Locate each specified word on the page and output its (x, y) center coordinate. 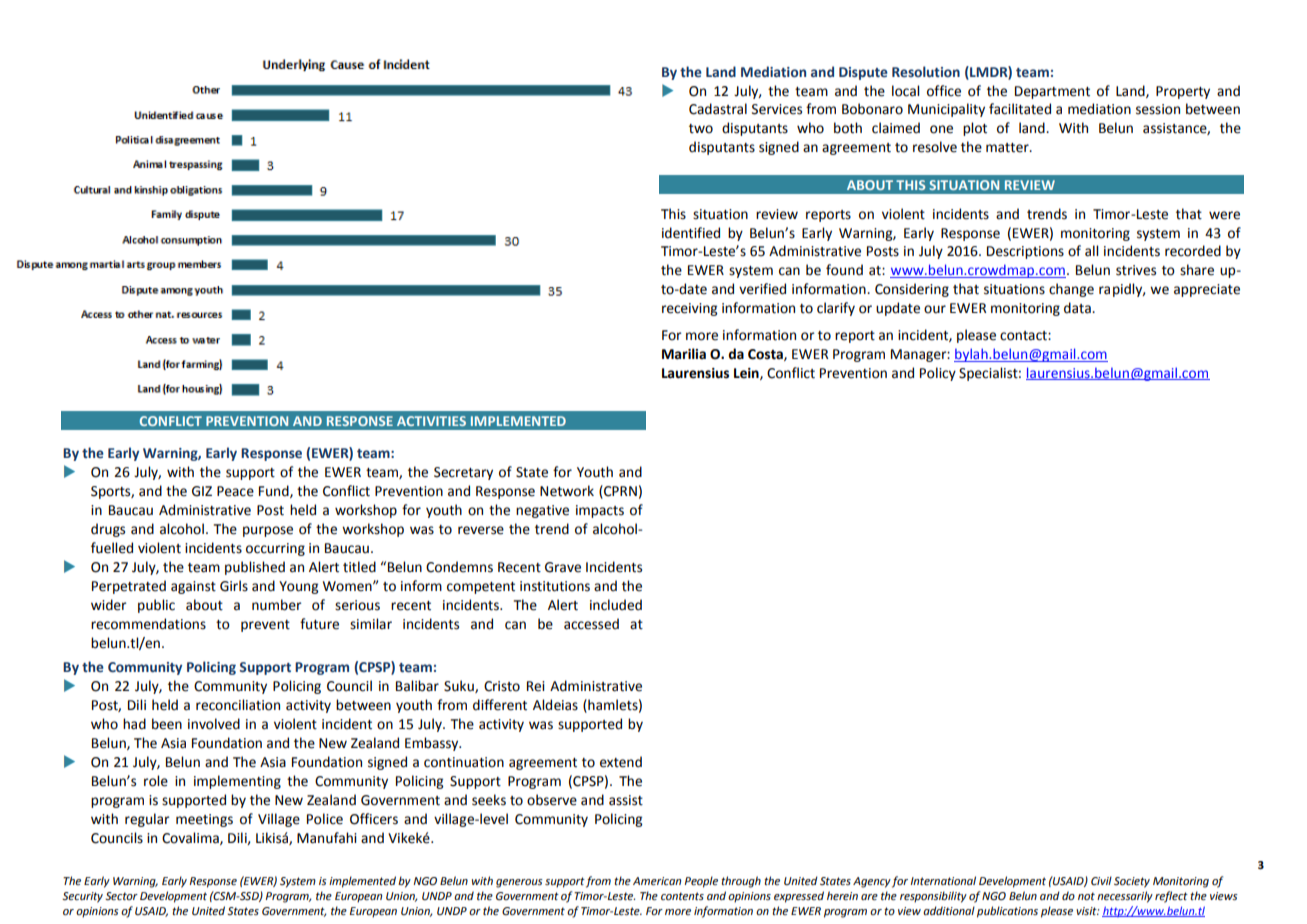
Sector (121, 896)
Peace (235, 491)
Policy (938, 374)
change (1071, 290)
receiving (689, 309)
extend (621, 762)
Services (777, 109)
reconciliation (238, 705)
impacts (600, 511)
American (657, 881)
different (500, 705)
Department (1052, 92)
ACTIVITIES (431, 421)
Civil (1101, 880)
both (848, 128)
